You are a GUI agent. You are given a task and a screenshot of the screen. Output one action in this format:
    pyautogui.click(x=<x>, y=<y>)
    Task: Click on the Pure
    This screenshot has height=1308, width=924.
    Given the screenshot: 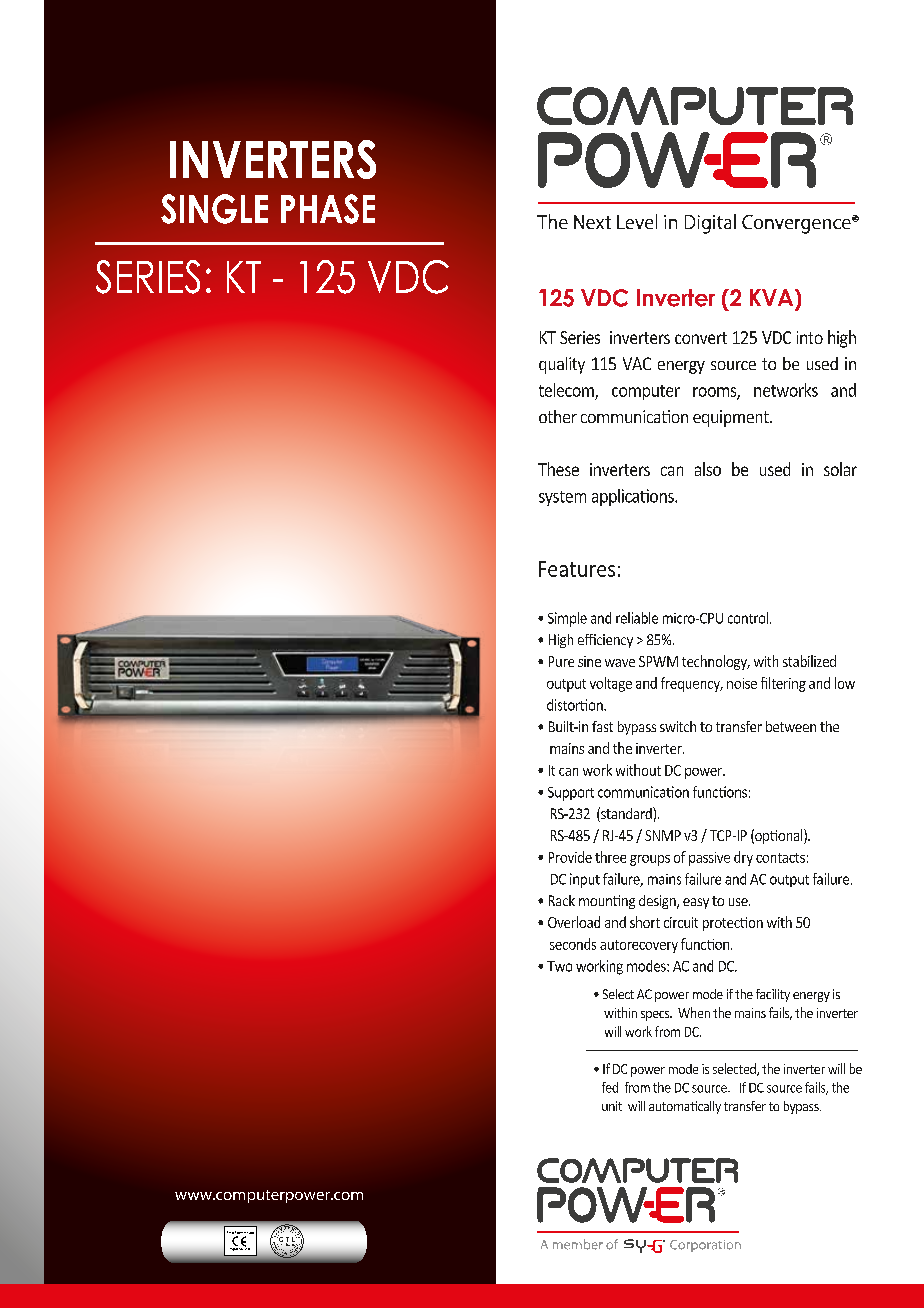 What is the action you would take?
    pyautogui.click(x=561, y=661)
